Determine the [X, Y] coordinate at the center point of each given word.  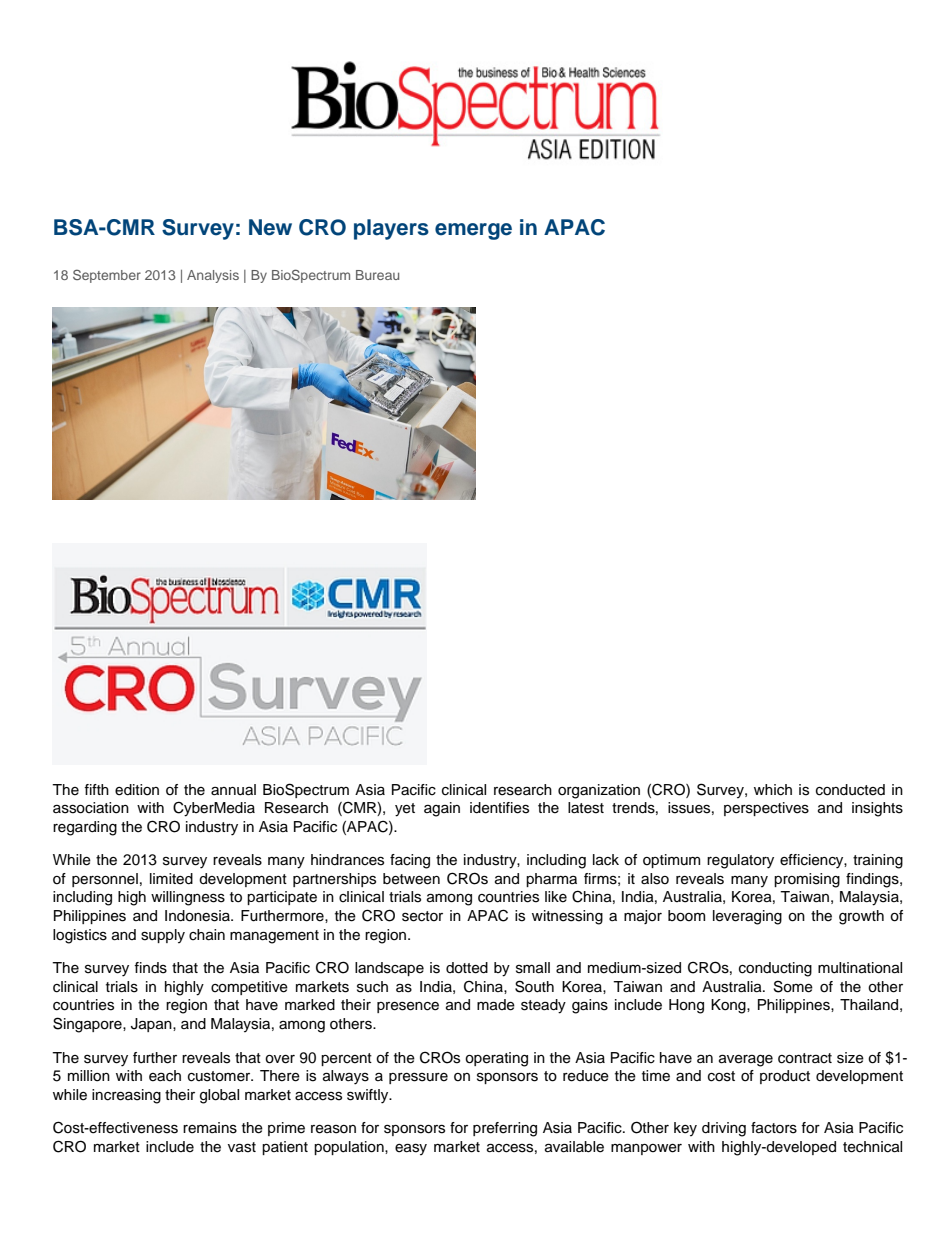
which [773, 790]
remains [210, 1128]
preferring [505, 1129]
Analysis [213, 276]
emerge [473, 231]
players [391, 229]
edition [137, 790]
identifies [499, 808]
